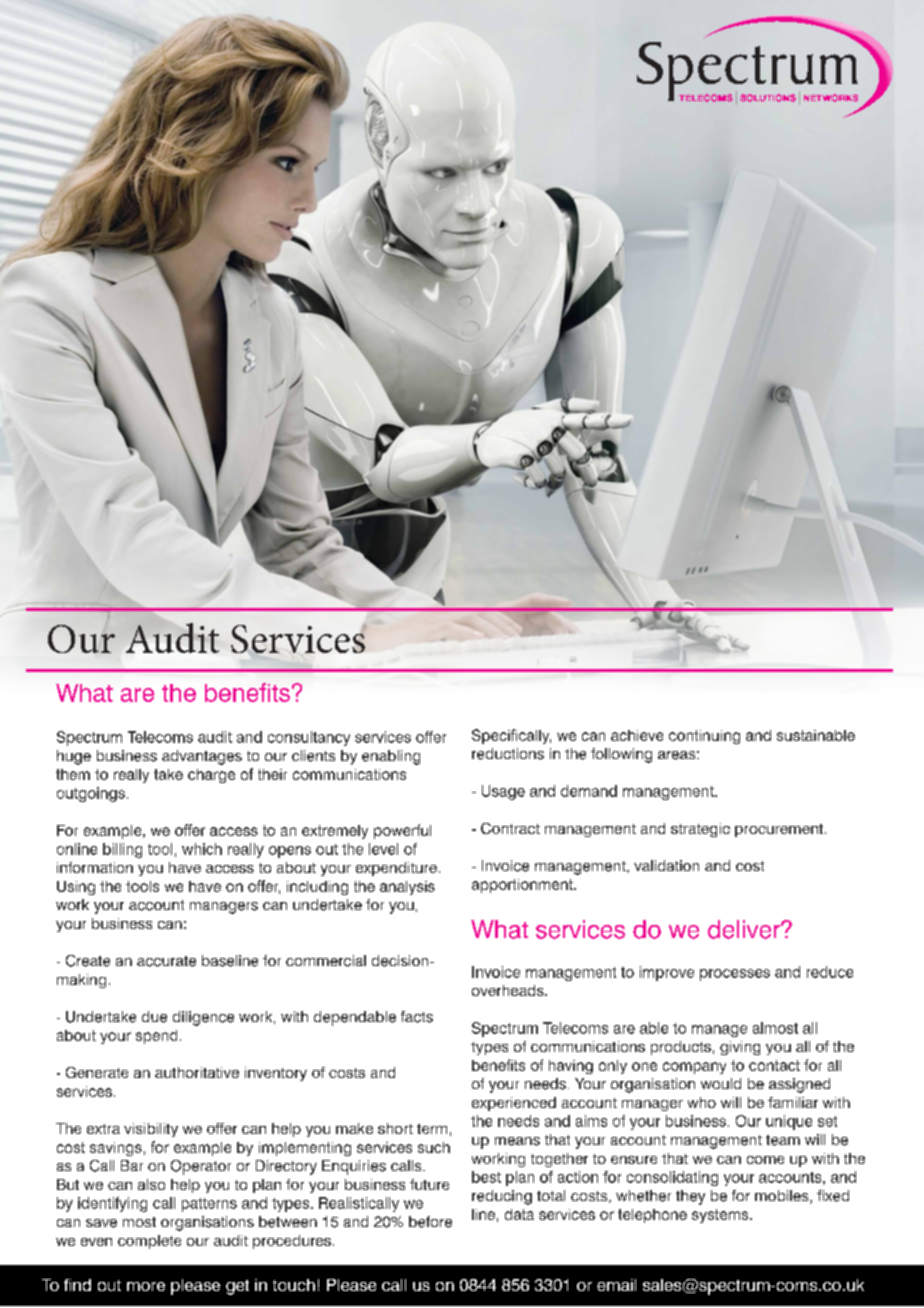 Image resolution: width=924 pixels, height=1308 pixels. What do you see at coordinates (202, 757) in the screenshot?
I see `advantages` at bounding box center [202, 757].
